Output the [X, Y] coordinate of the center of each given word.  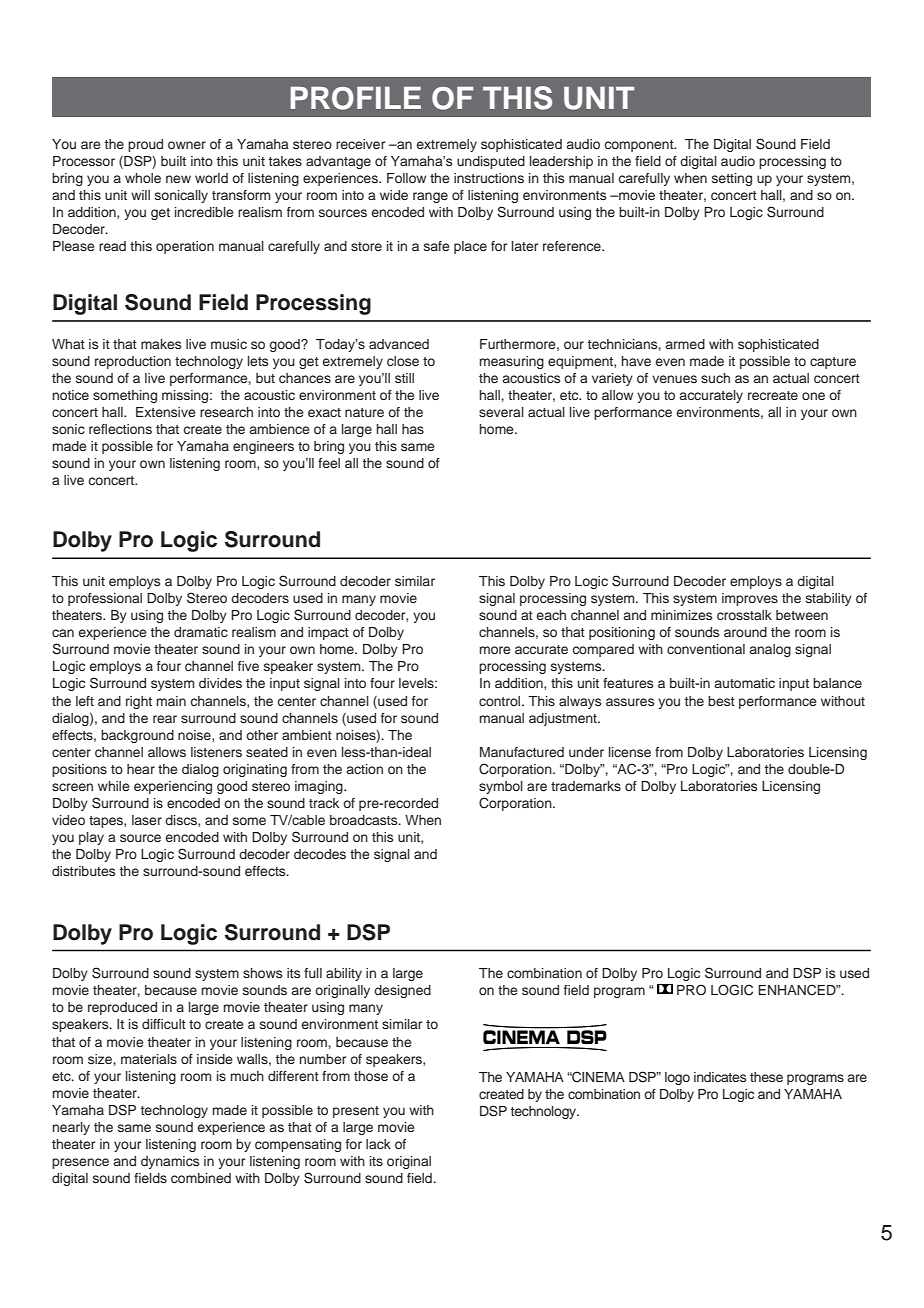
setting [732, 179]
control [501, 701]
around [745, 632]
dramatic [201, 632]
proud [145, 145]
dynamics [170, 1162]
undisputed [491, 162]
